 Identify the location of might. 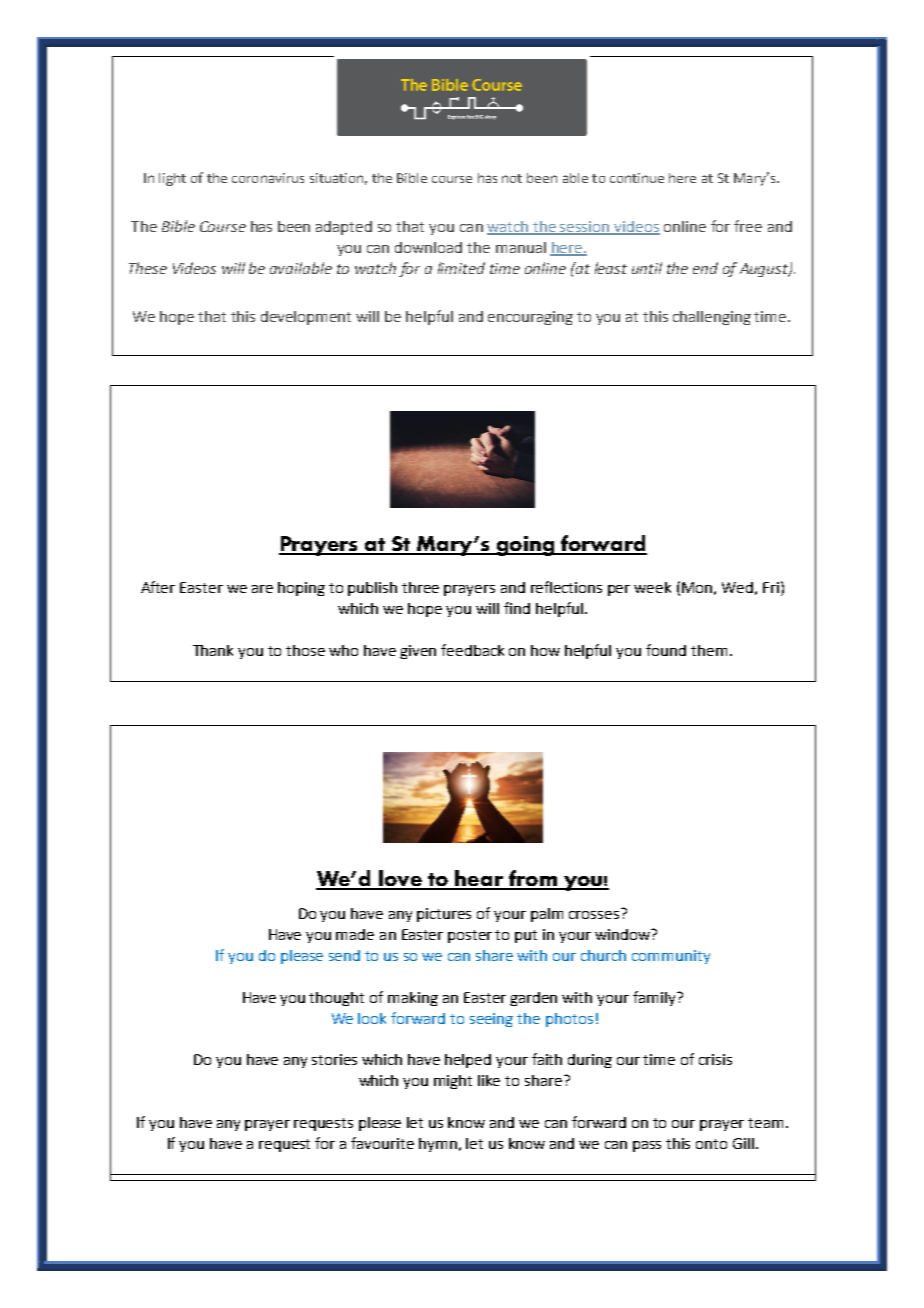
(453, 1082).
